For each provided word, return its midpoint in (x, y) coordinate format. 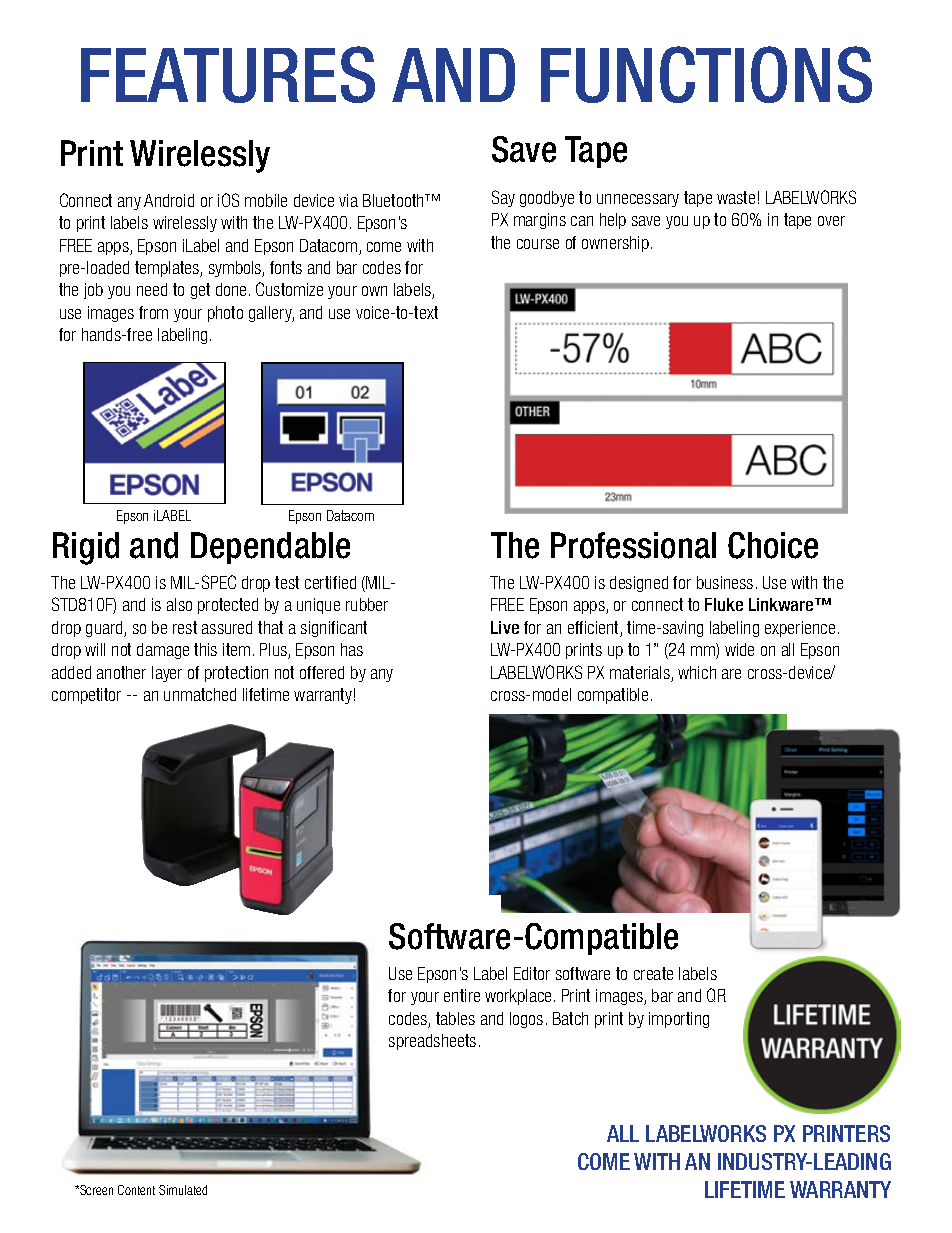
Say (503, 198)
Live (505, 627)
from (153, 312)
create (653, 973)
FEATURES (228, 74)
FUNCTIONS (706, 74)
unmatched (200, 694)
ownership (615, 244)
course (538, 244)
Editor (532, 973)
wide (739, 649)
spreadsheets (432, 1042)
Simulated (183, 1190)
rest (185, 627)
